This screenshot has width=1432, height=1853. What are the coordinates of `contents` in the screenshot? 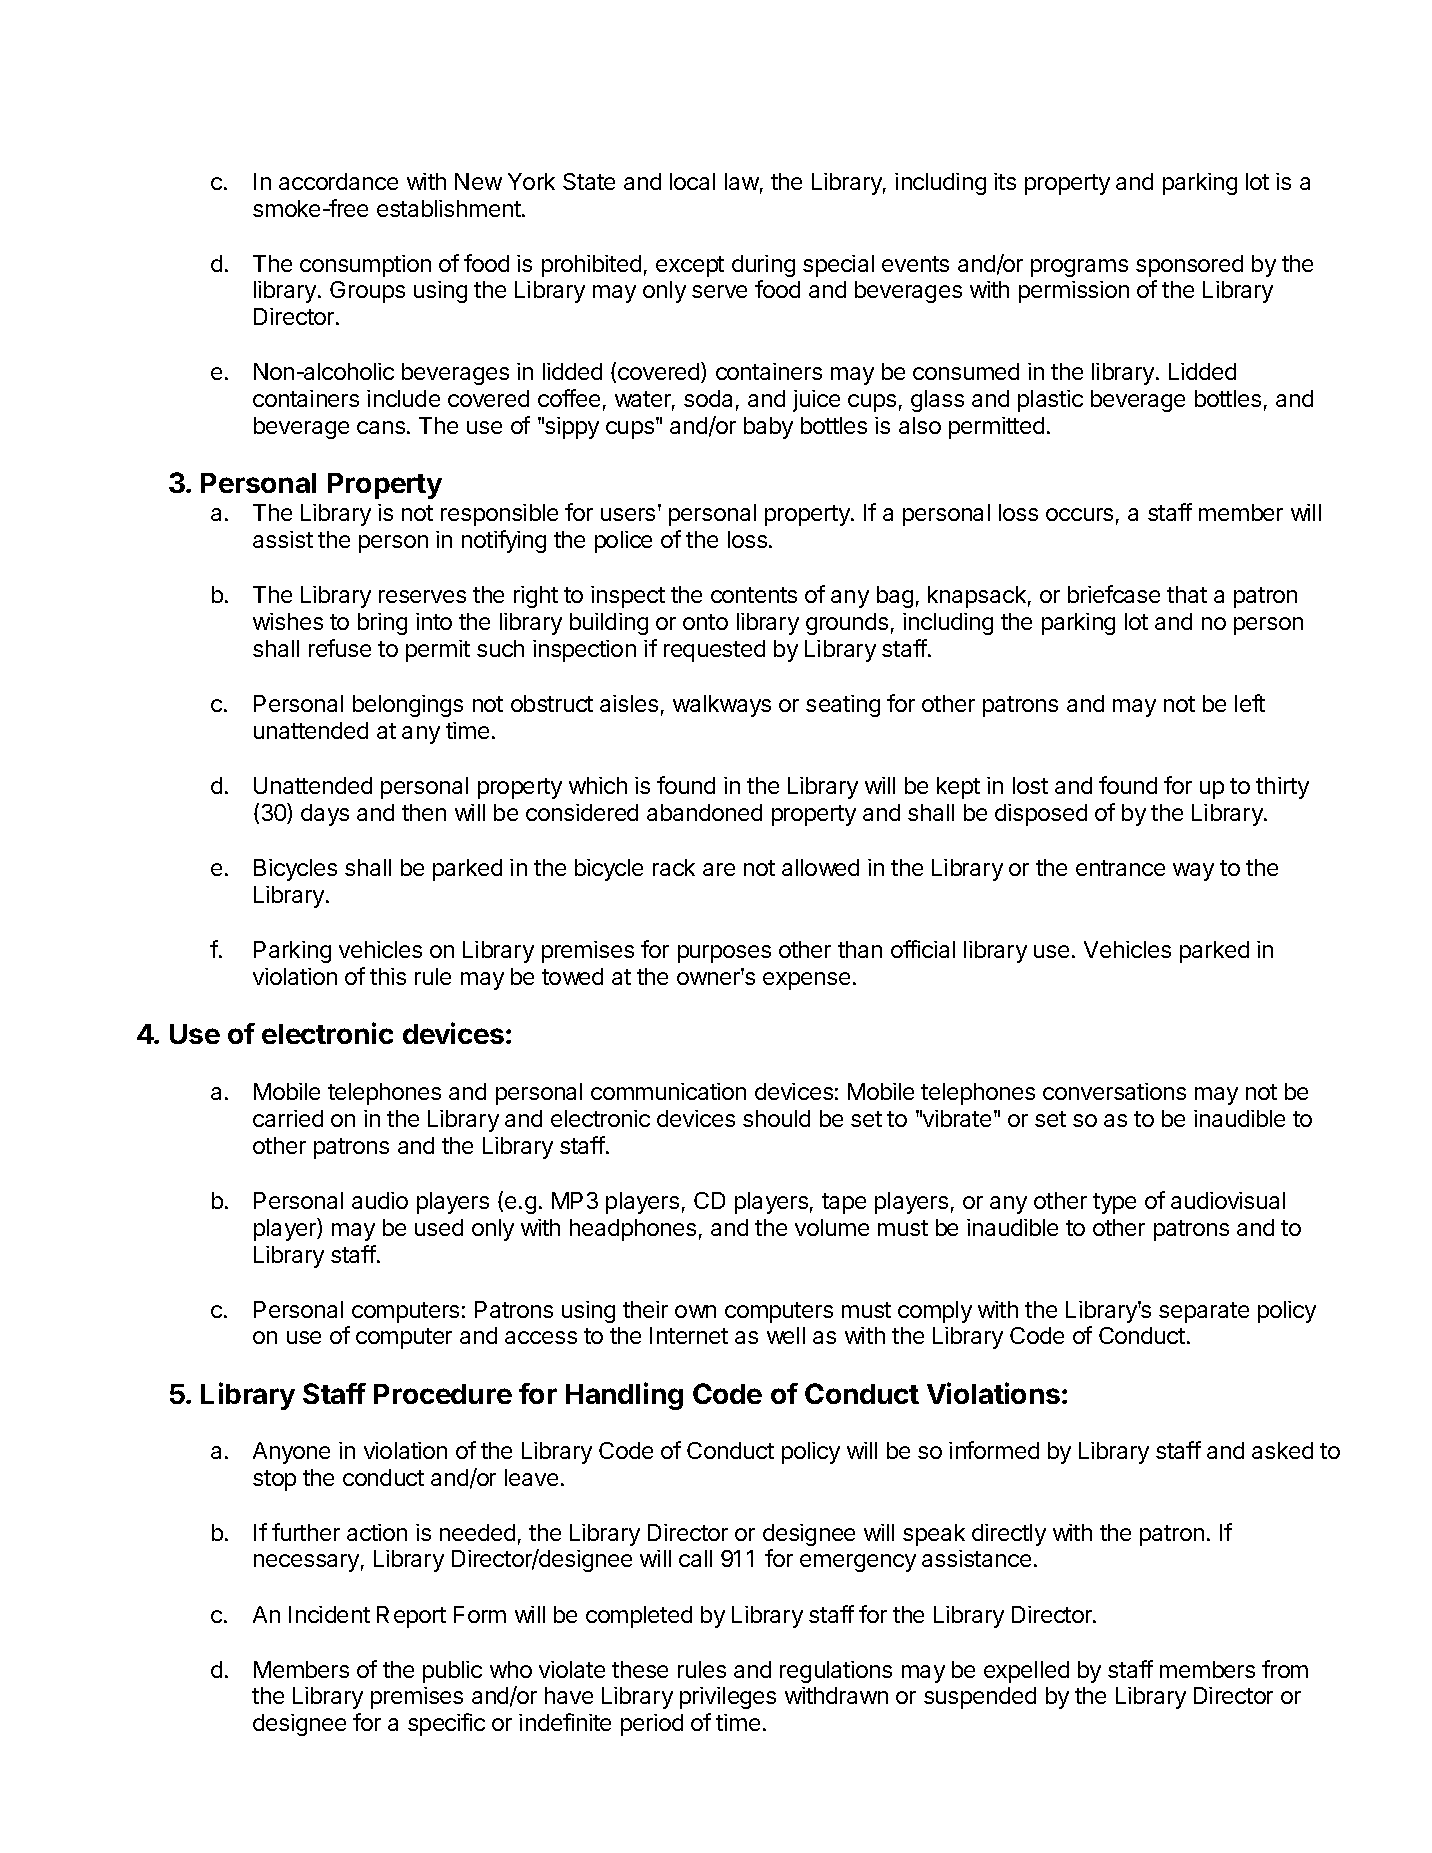 It's located at (754, 595).
